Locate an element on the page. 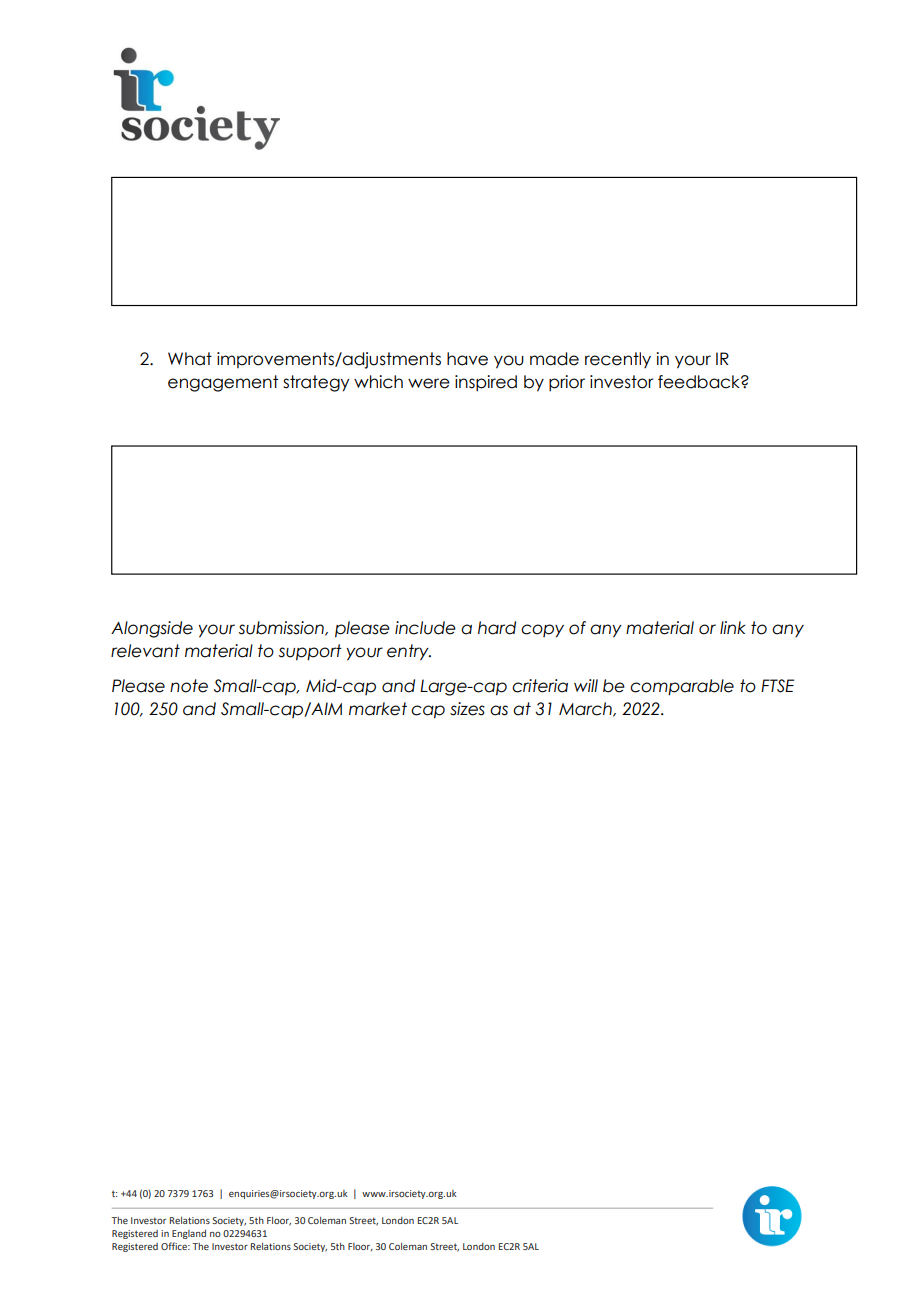 The height and width of the page is (1308, 924). submission is located at coordinates (282, 628).
